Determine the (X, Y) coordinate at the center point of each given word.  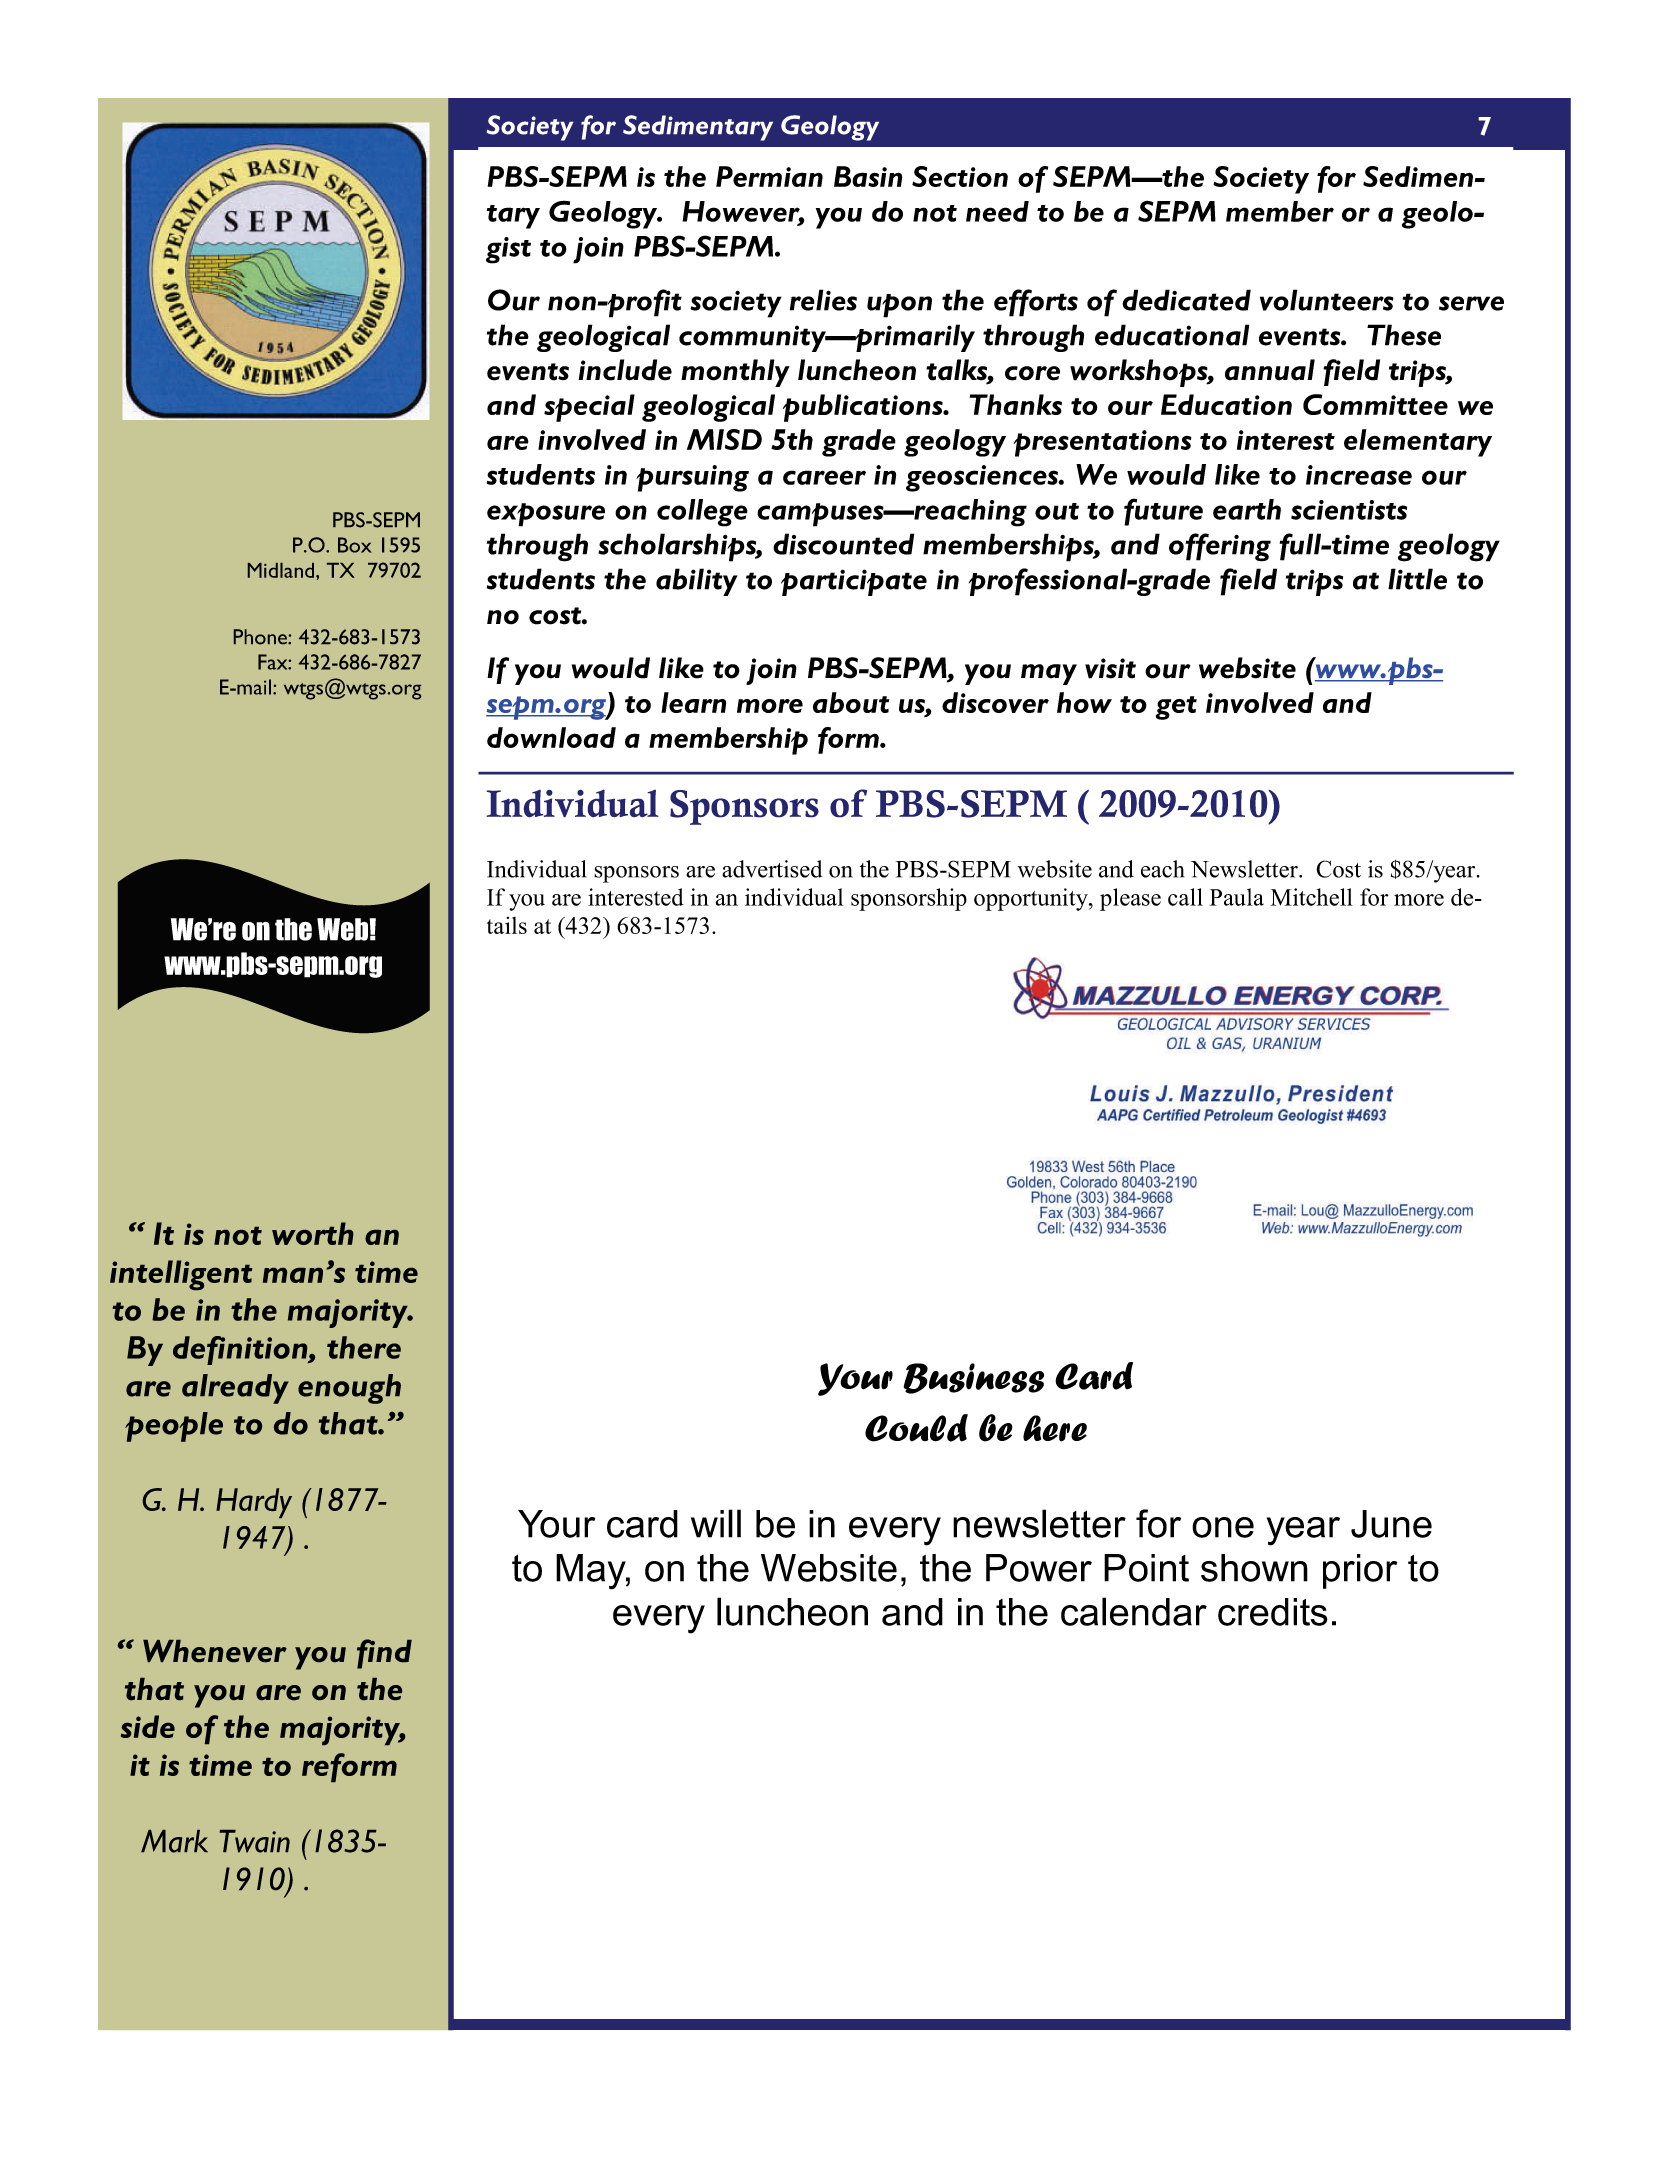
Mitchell (1312, 897)
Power (1039, 1568)
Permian (769, 176)
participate (854, 582)
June (1391, 1524)
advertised (772, 869)
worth (312, 1233)
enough (349, 1389)
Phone (261, 637)
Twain (255, 1841)
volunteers (1327, 300)
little (1417, 579)
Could (916, 1428)
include (625, 370)
